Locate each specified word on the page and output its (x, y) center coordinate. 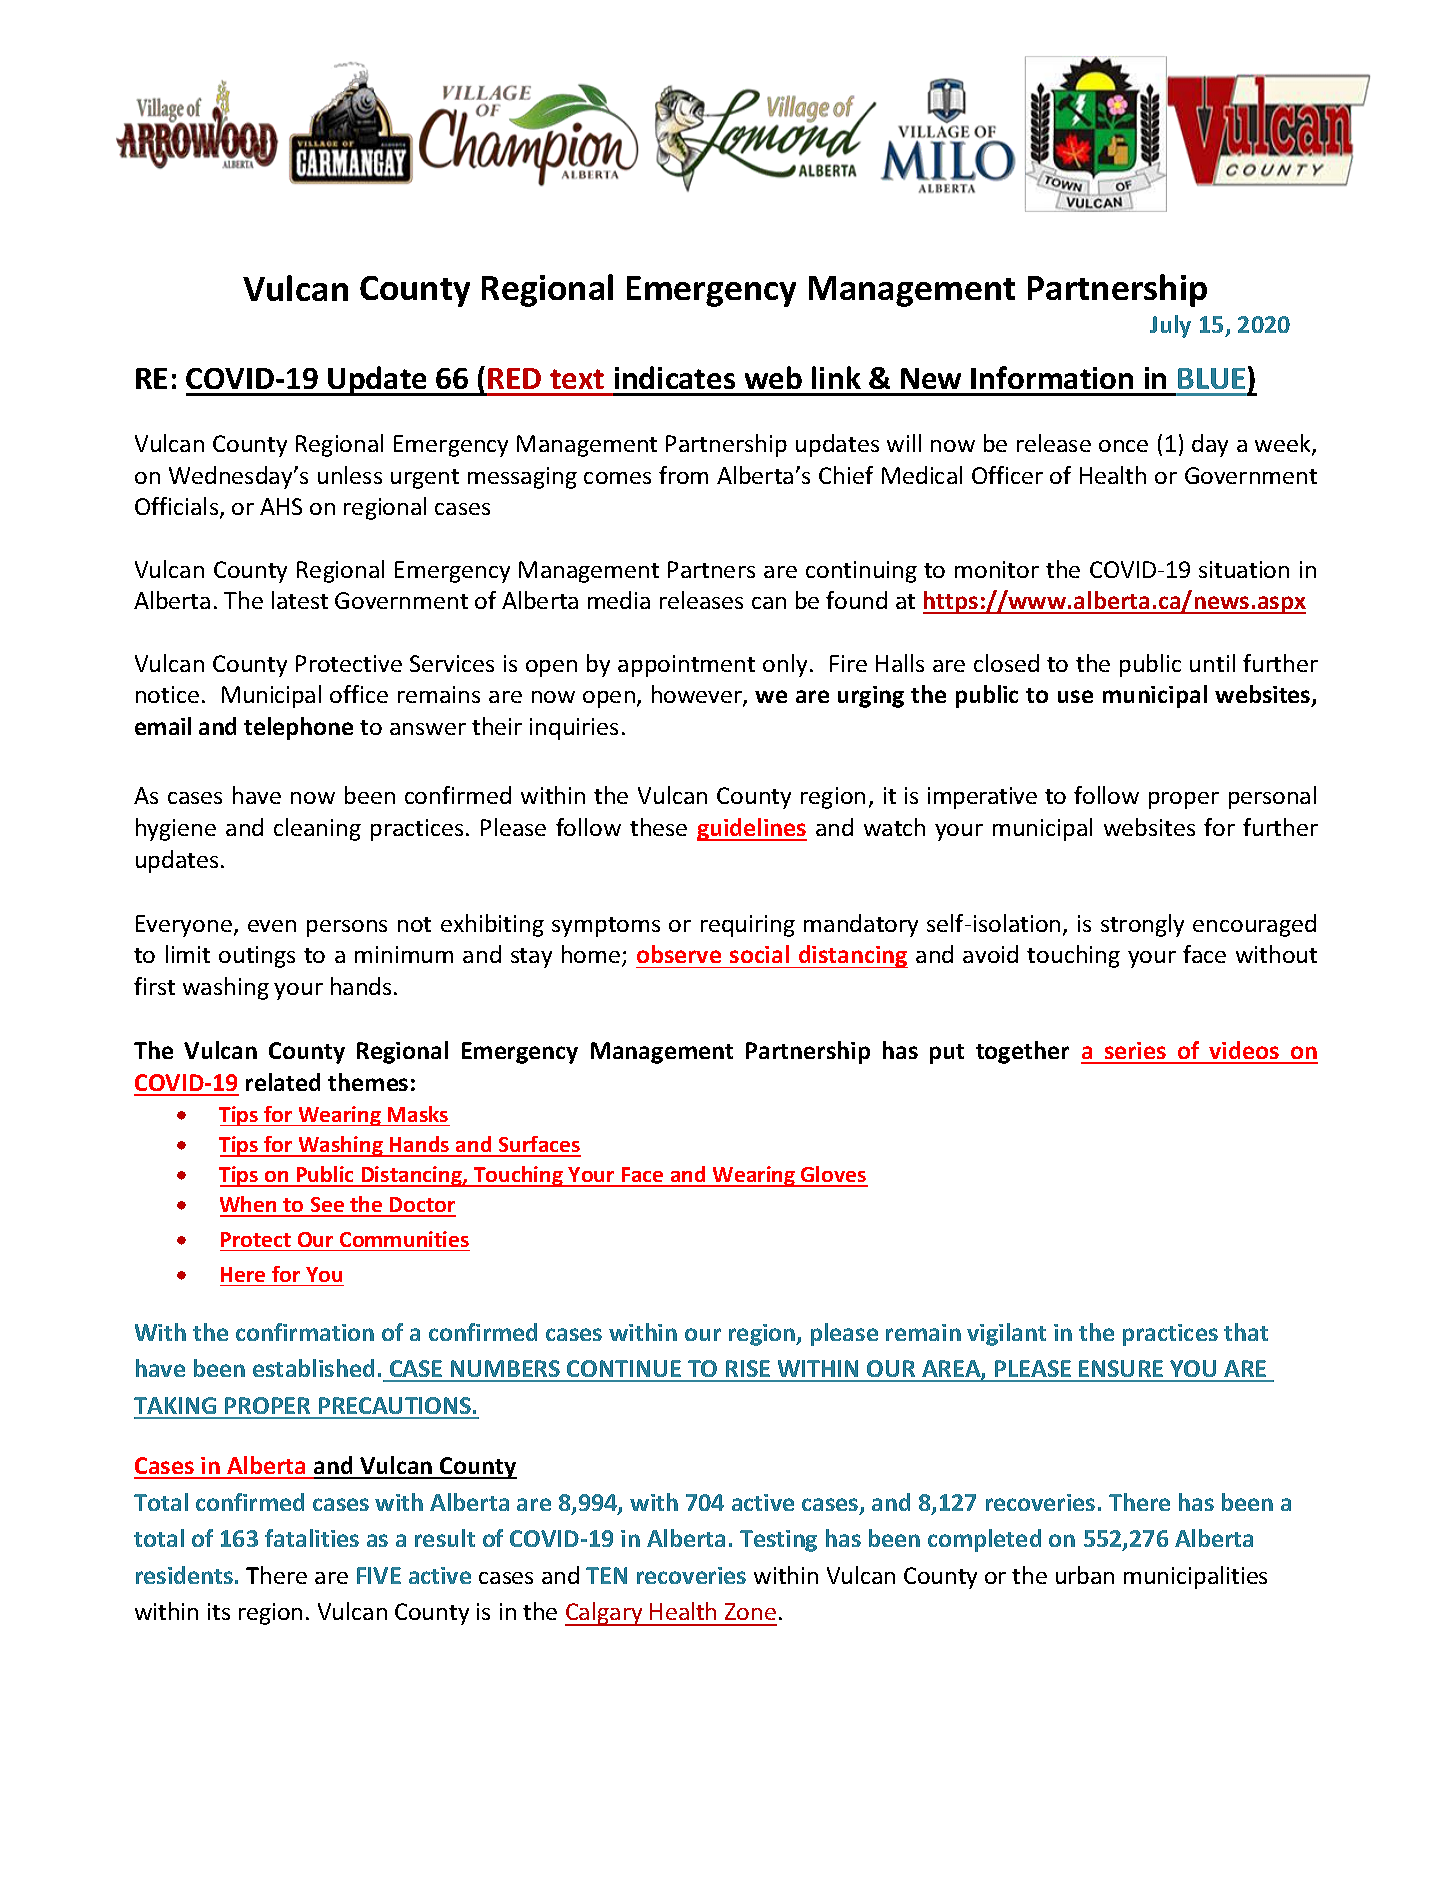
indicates (675, 377)
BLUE (1211, 378)
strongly (1142, 925)
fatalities (312, 1538)
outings (257, 957)
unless (350, 475)
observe (679, 954)
